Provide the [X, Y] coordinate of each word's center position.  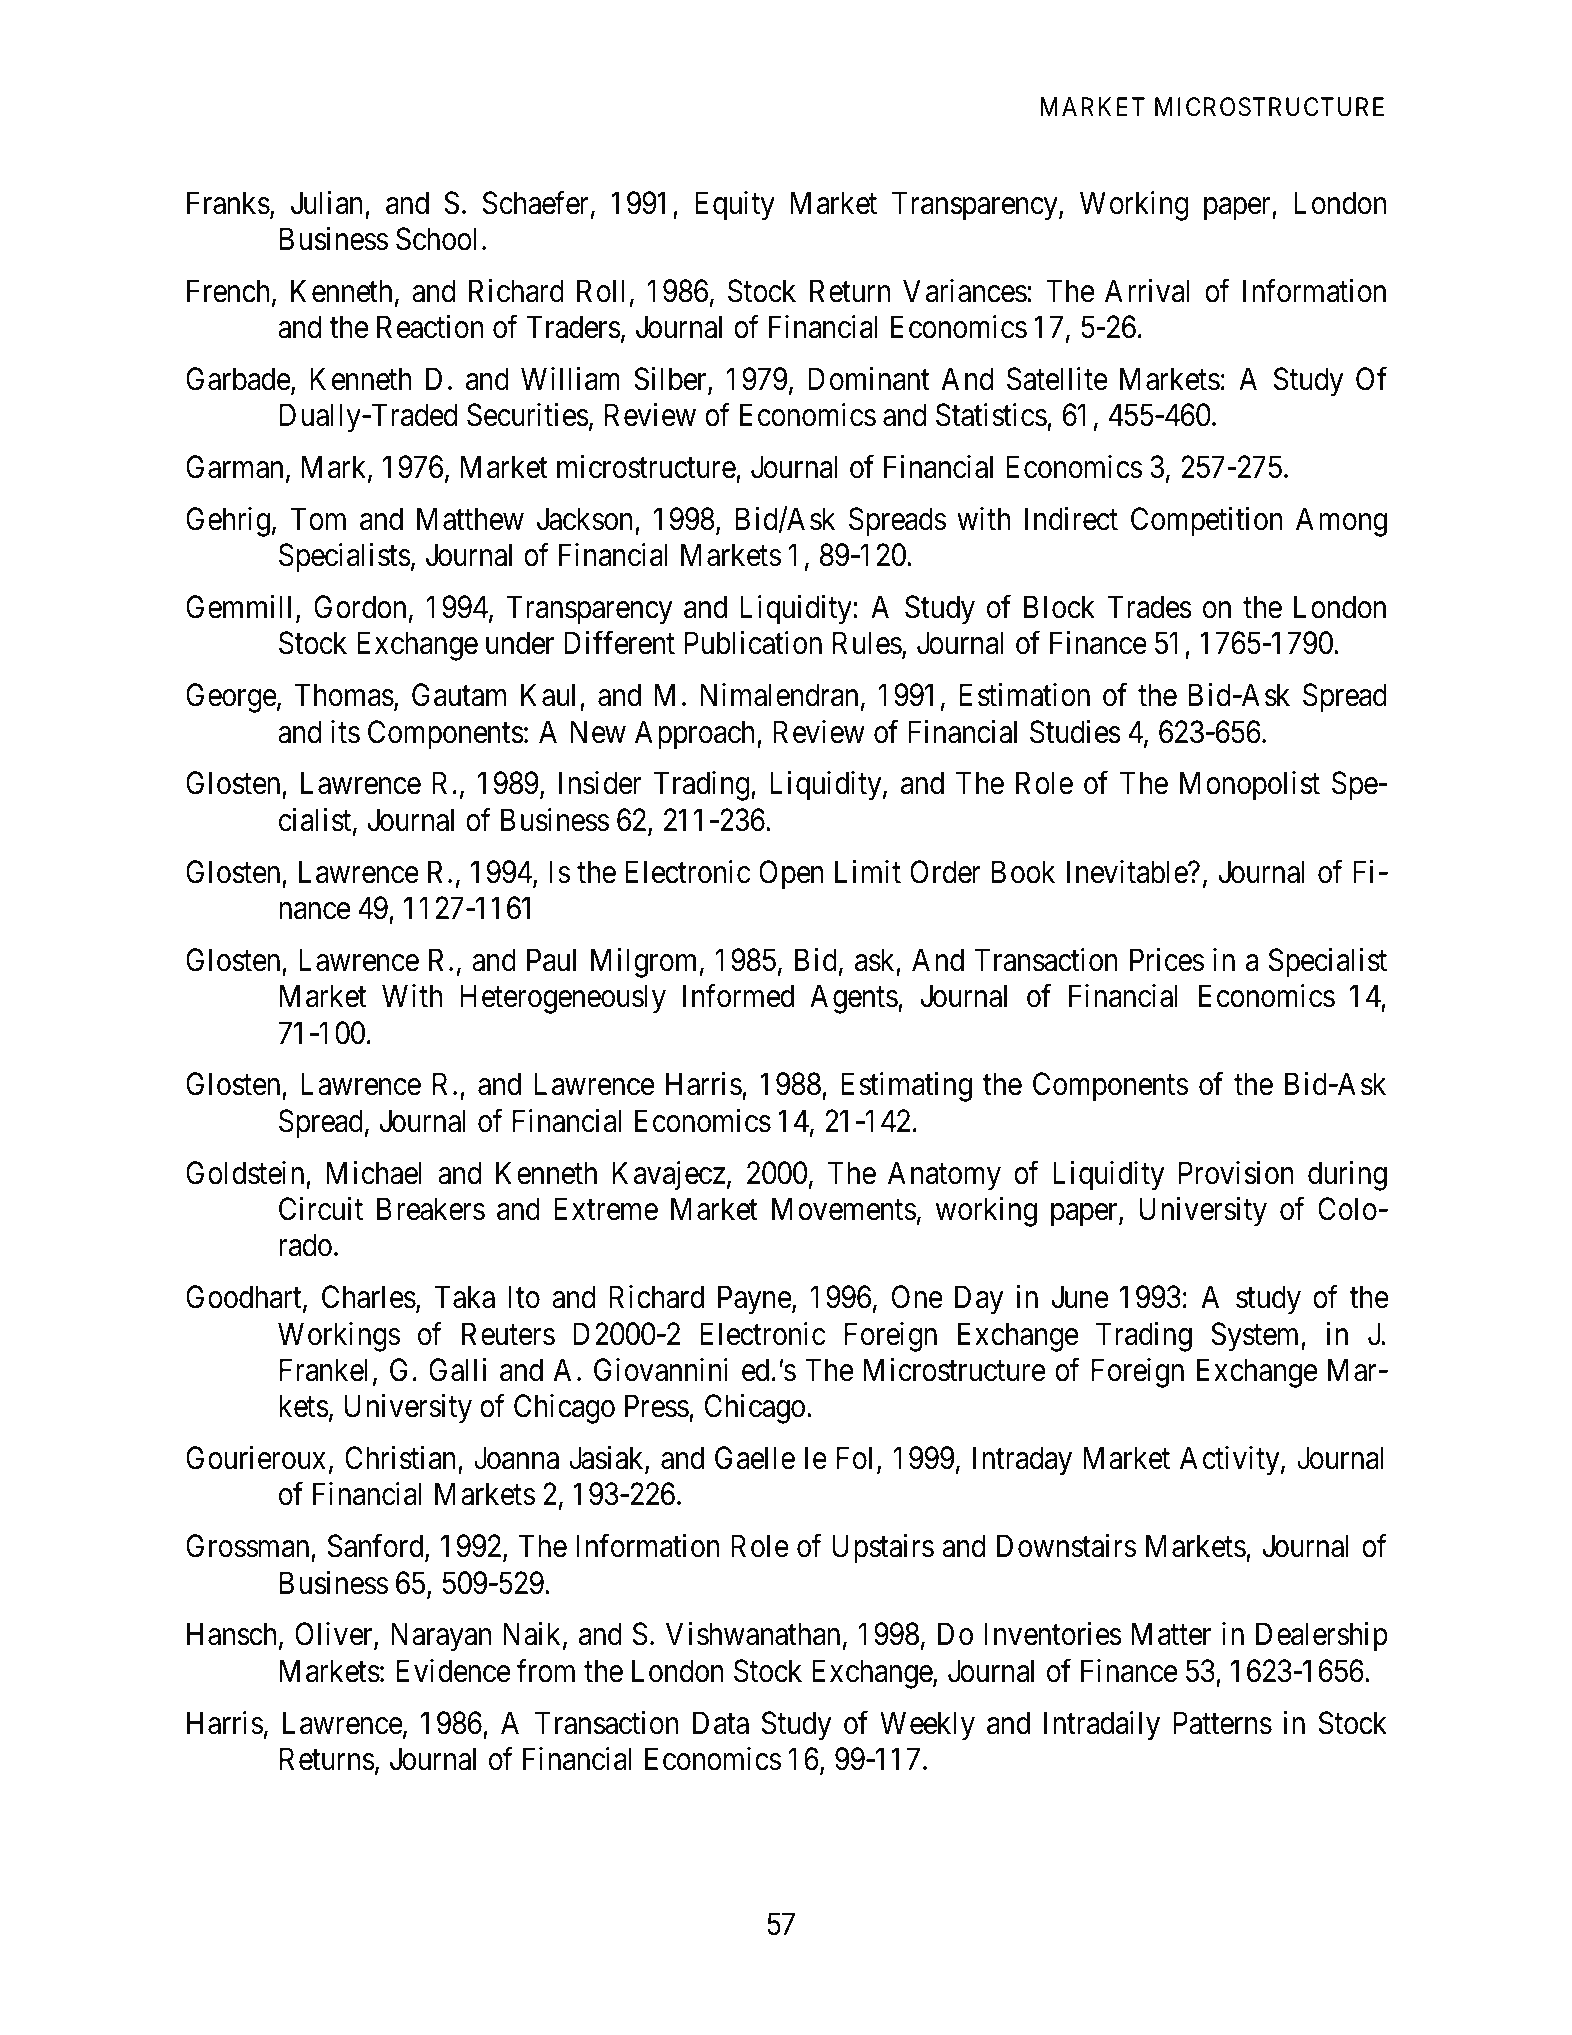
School [436, 239]
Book [1023, 872]
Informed [738, 996]
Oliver [335, 1635]
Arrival [1147, 291]
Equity [735, 206]
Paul [551, 960]
